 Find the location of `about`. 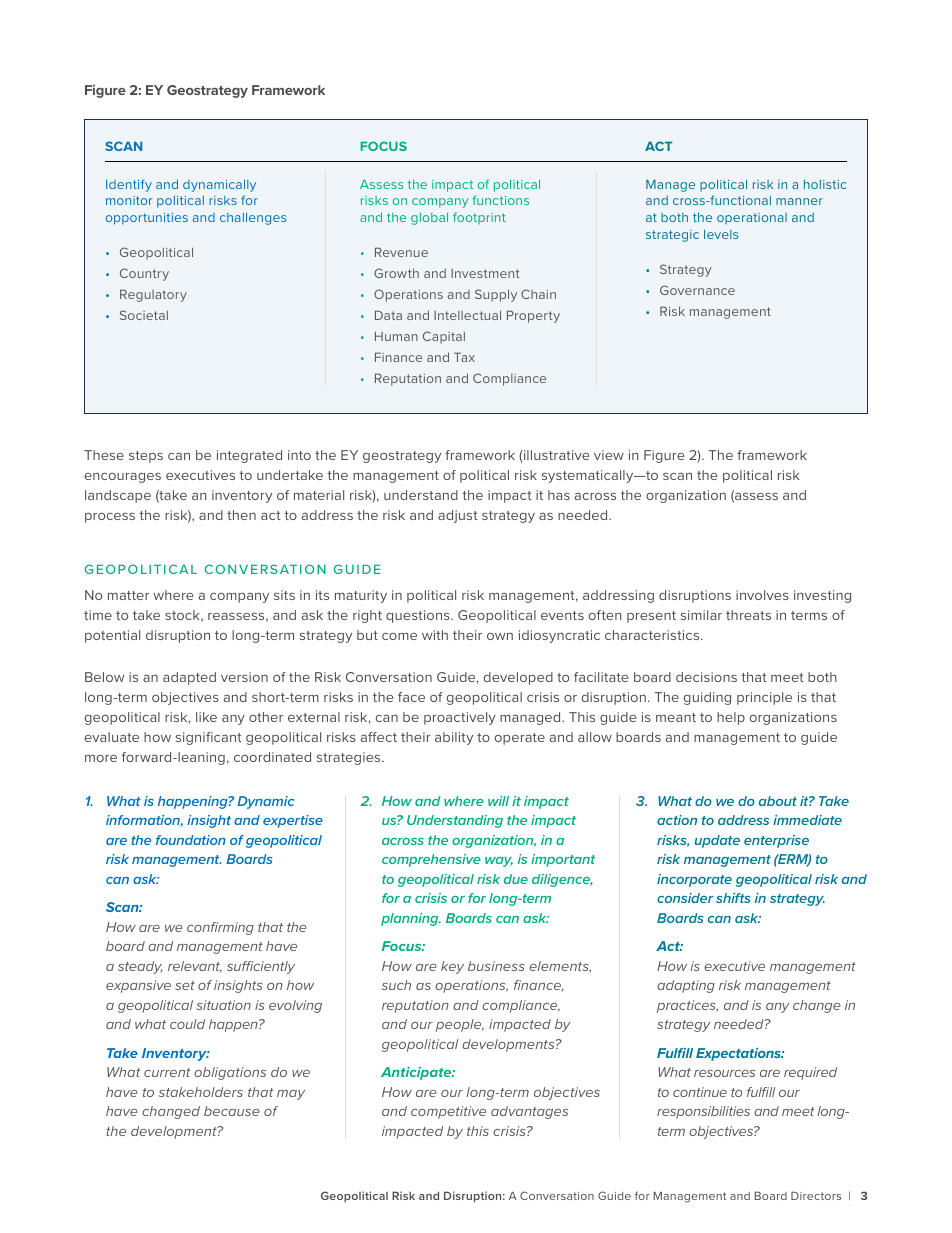

about is located at coordinates (778, 801).
